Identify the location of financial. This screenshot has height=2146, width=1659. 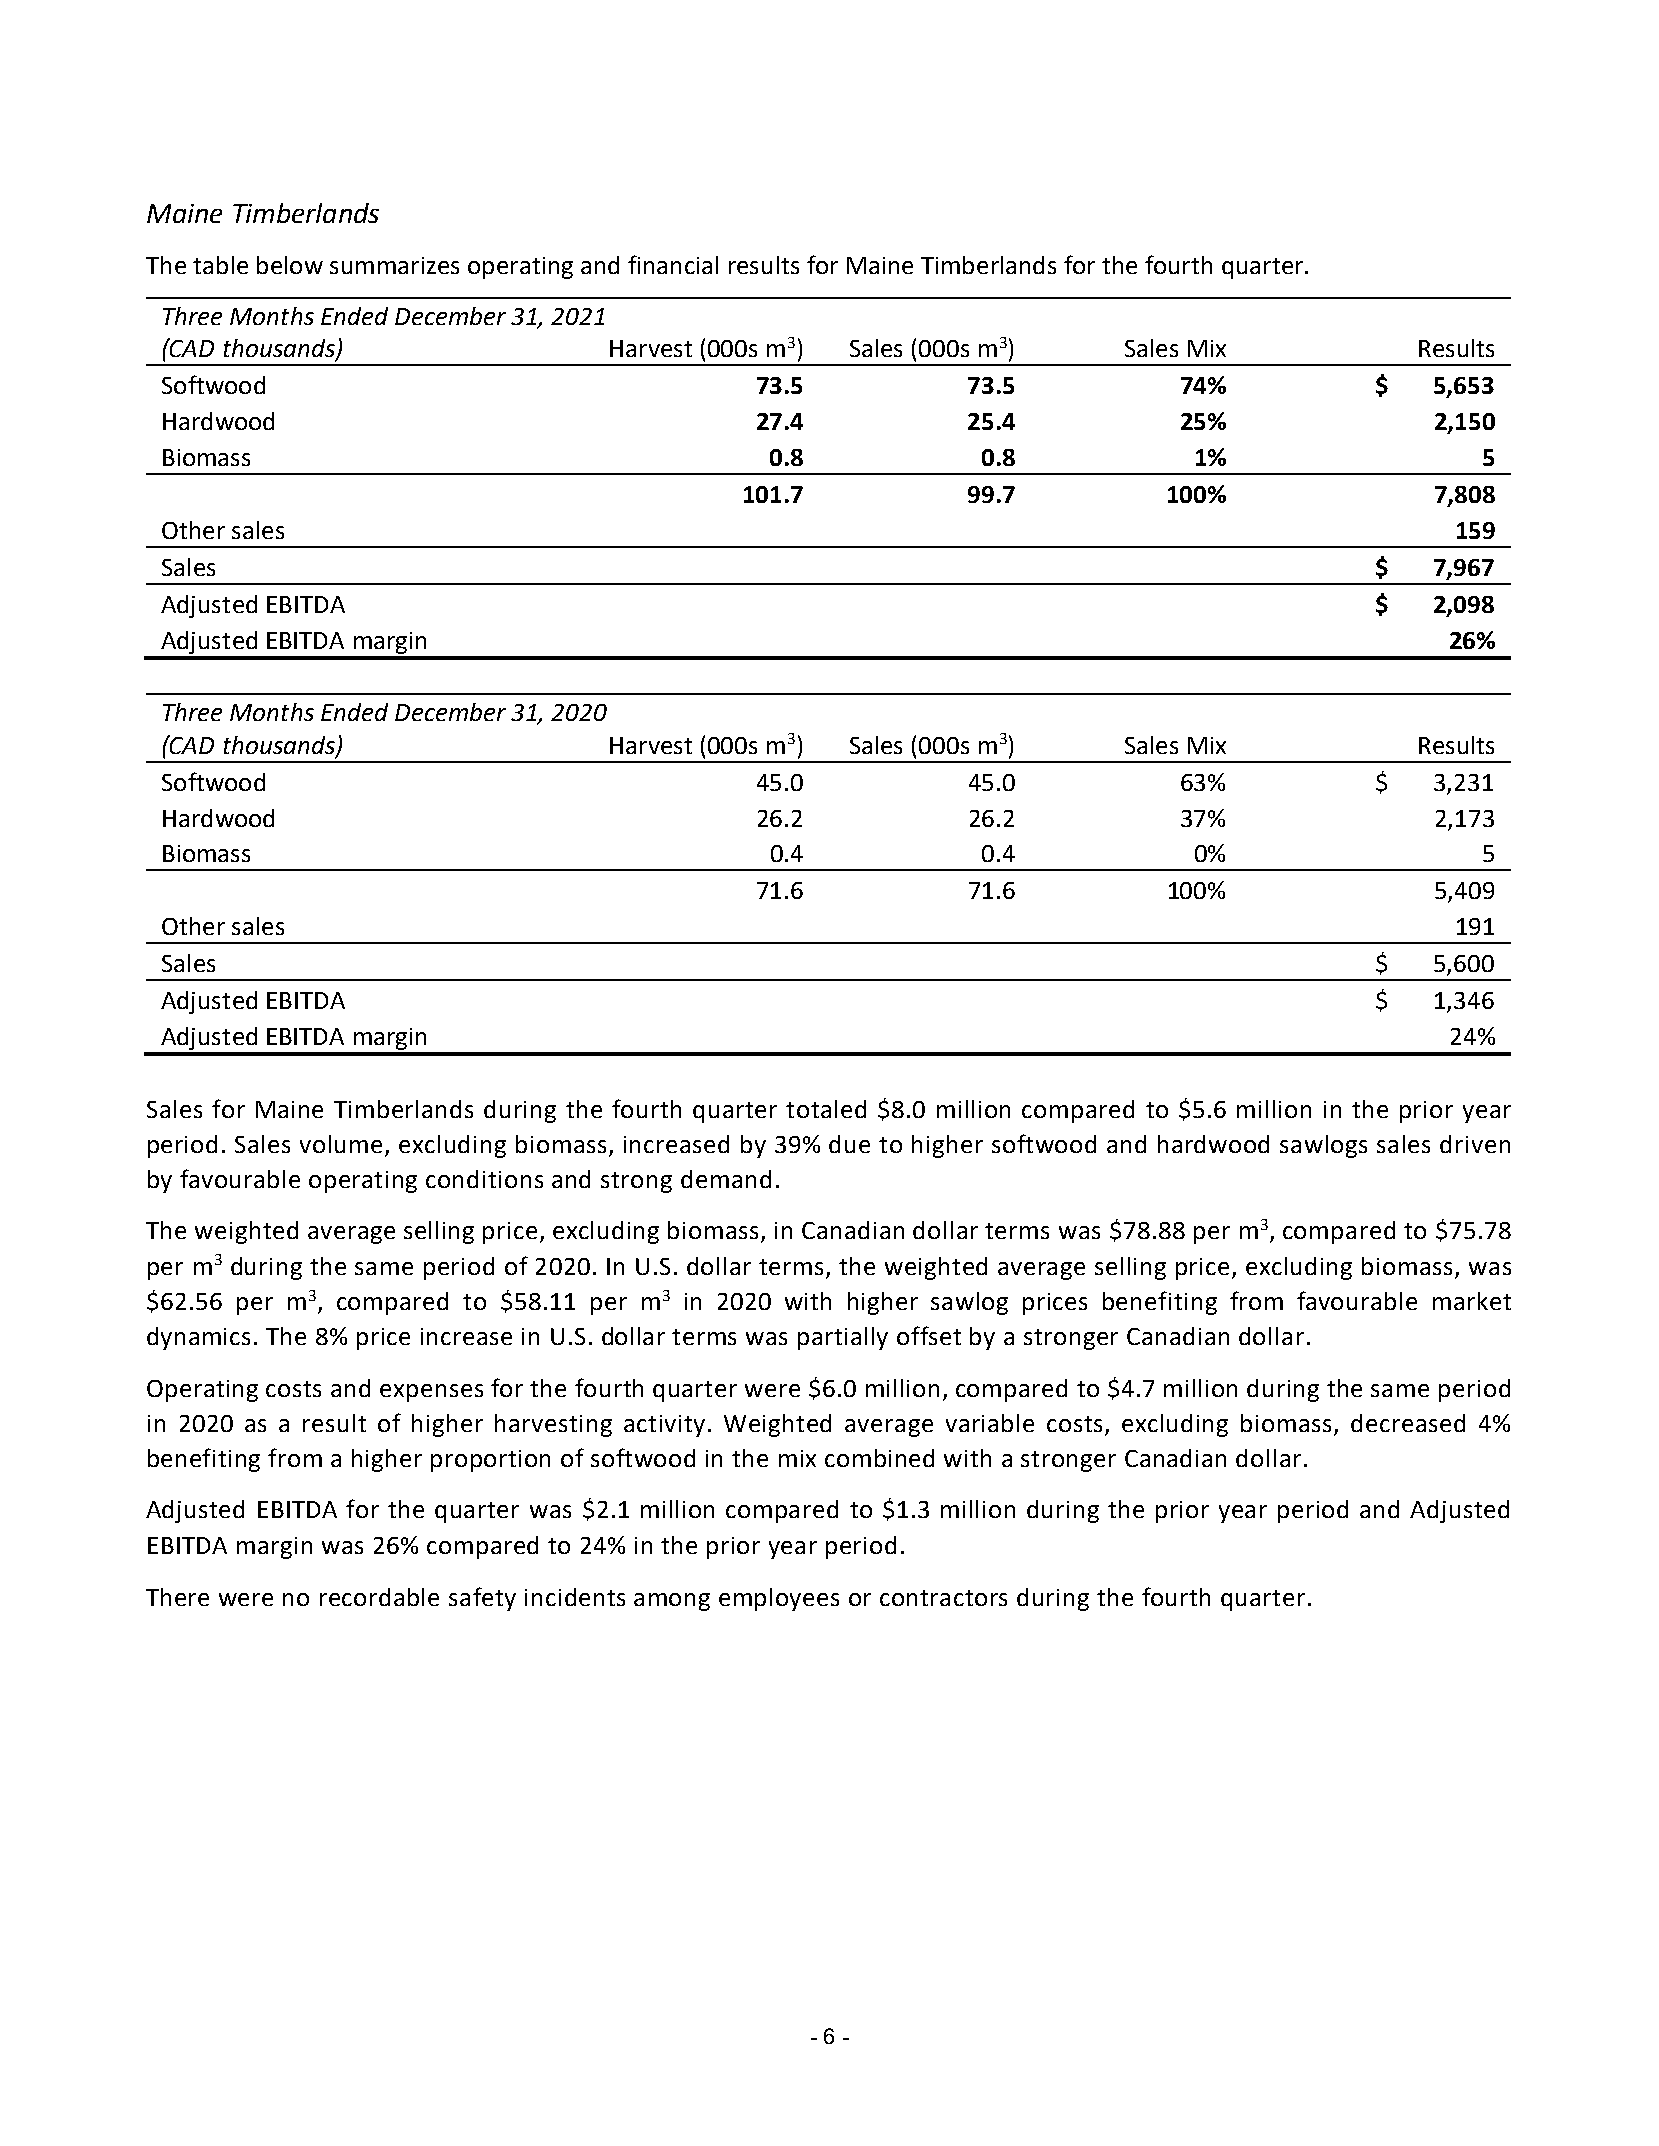
(673, 264).
